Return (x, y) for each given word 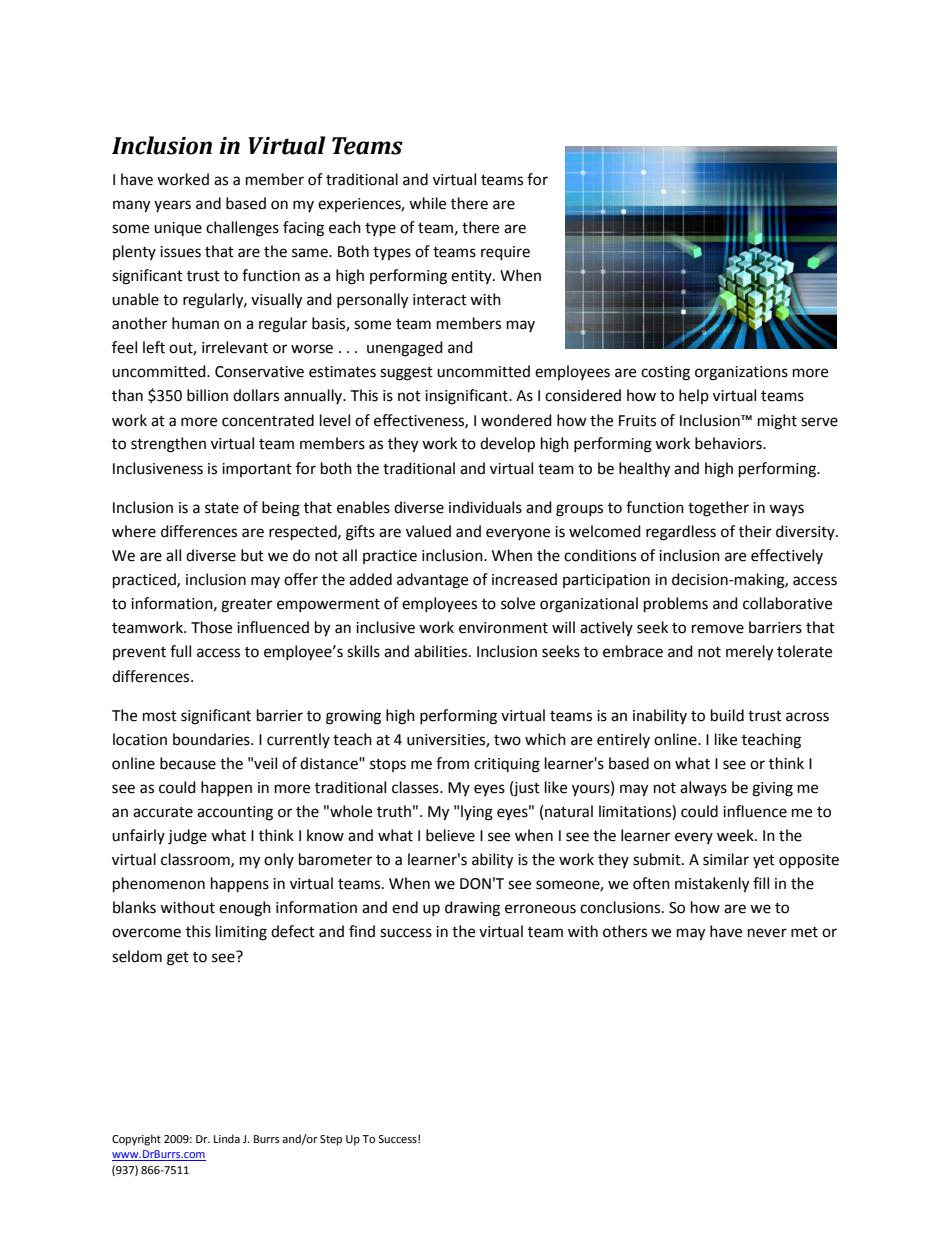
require (505, 253)
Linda (227, 1138)
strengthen (168, 445)
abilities (442, 651)
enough (245, 909)
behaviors (729, 443)
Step (331, 1140)
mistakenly (712, 885)
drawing (472, 909)
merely (749, 653)
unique (178, 229)
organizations (741, 373)
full (180, 651)
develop (507, 445)
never (767, 933)
